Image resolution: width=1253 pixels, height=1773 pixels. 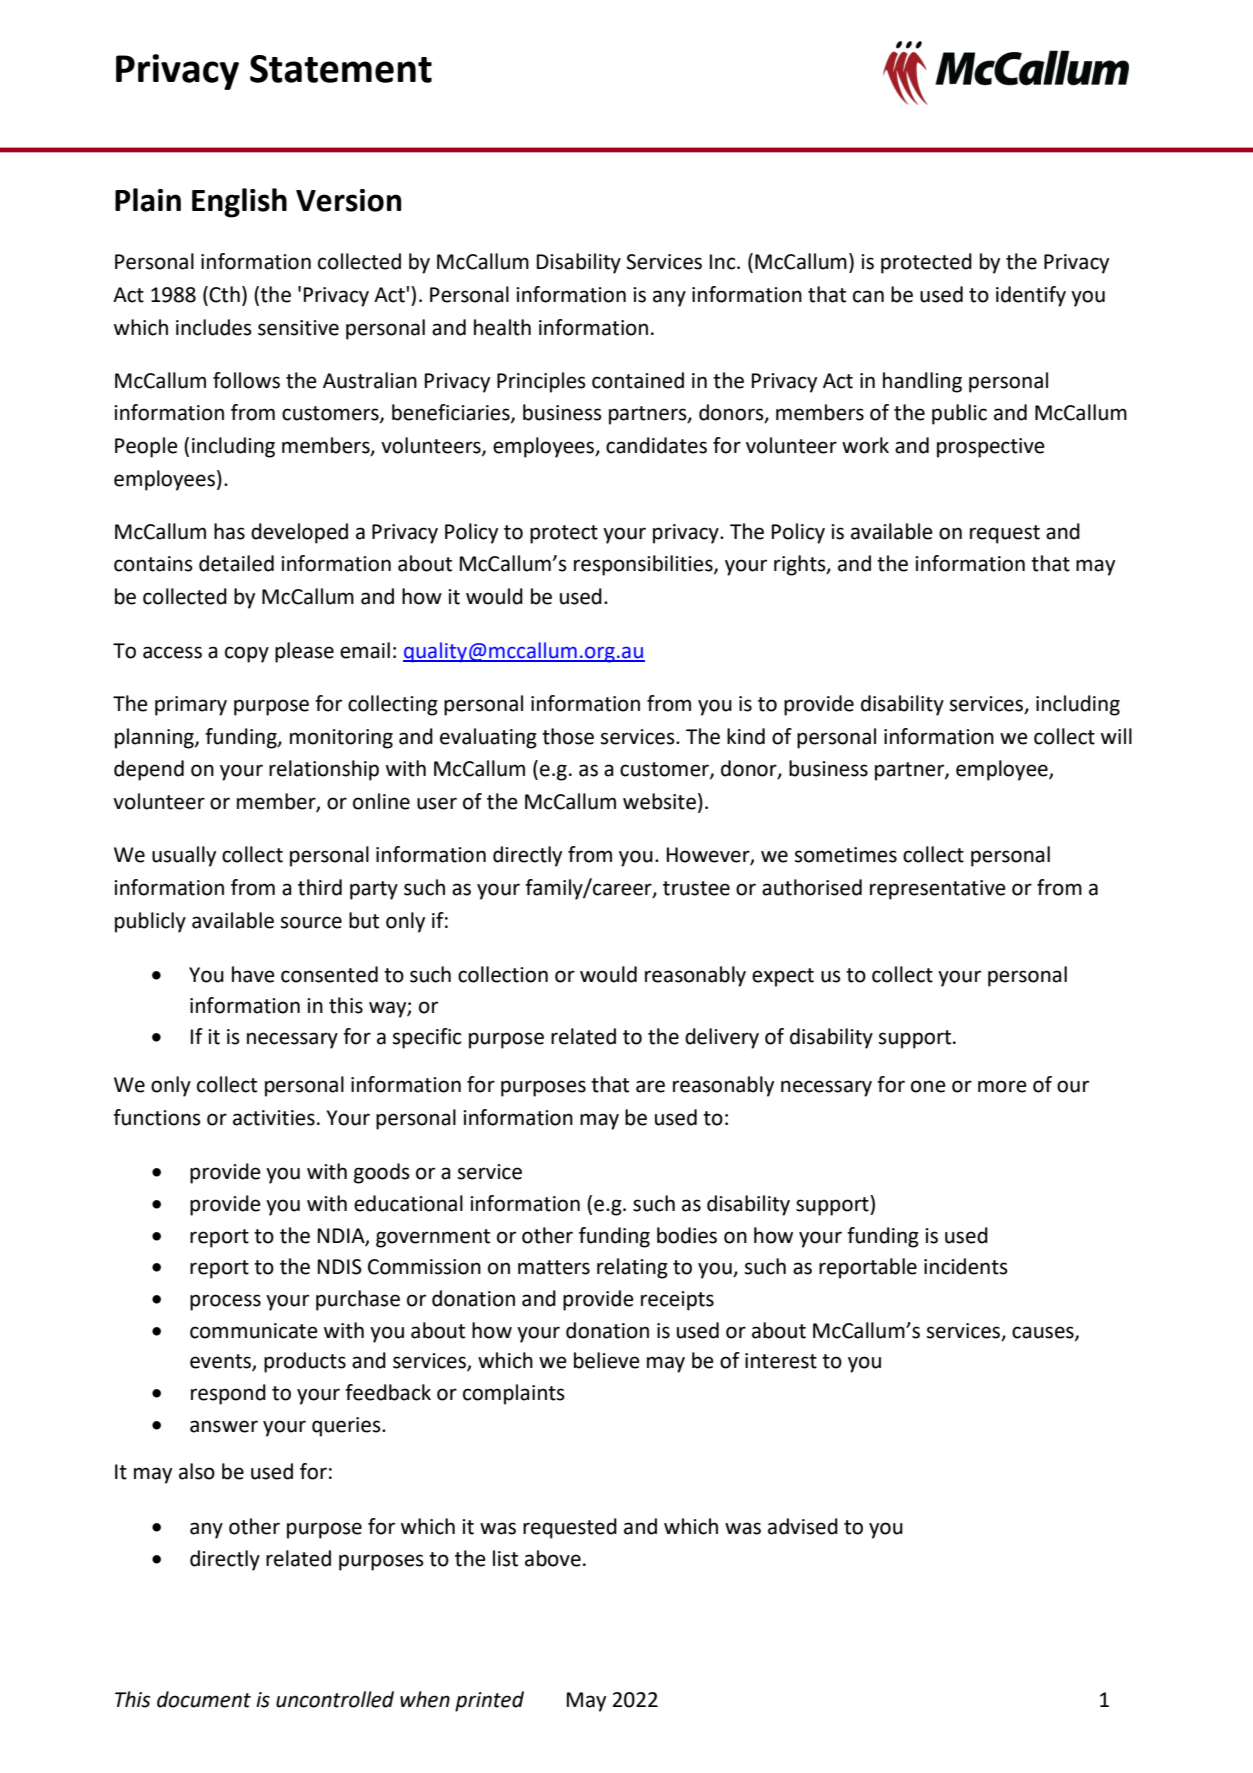 What do you see at coordinates (204, 1699) in the page?
I see `document` at bounding box center [204, 1699].
